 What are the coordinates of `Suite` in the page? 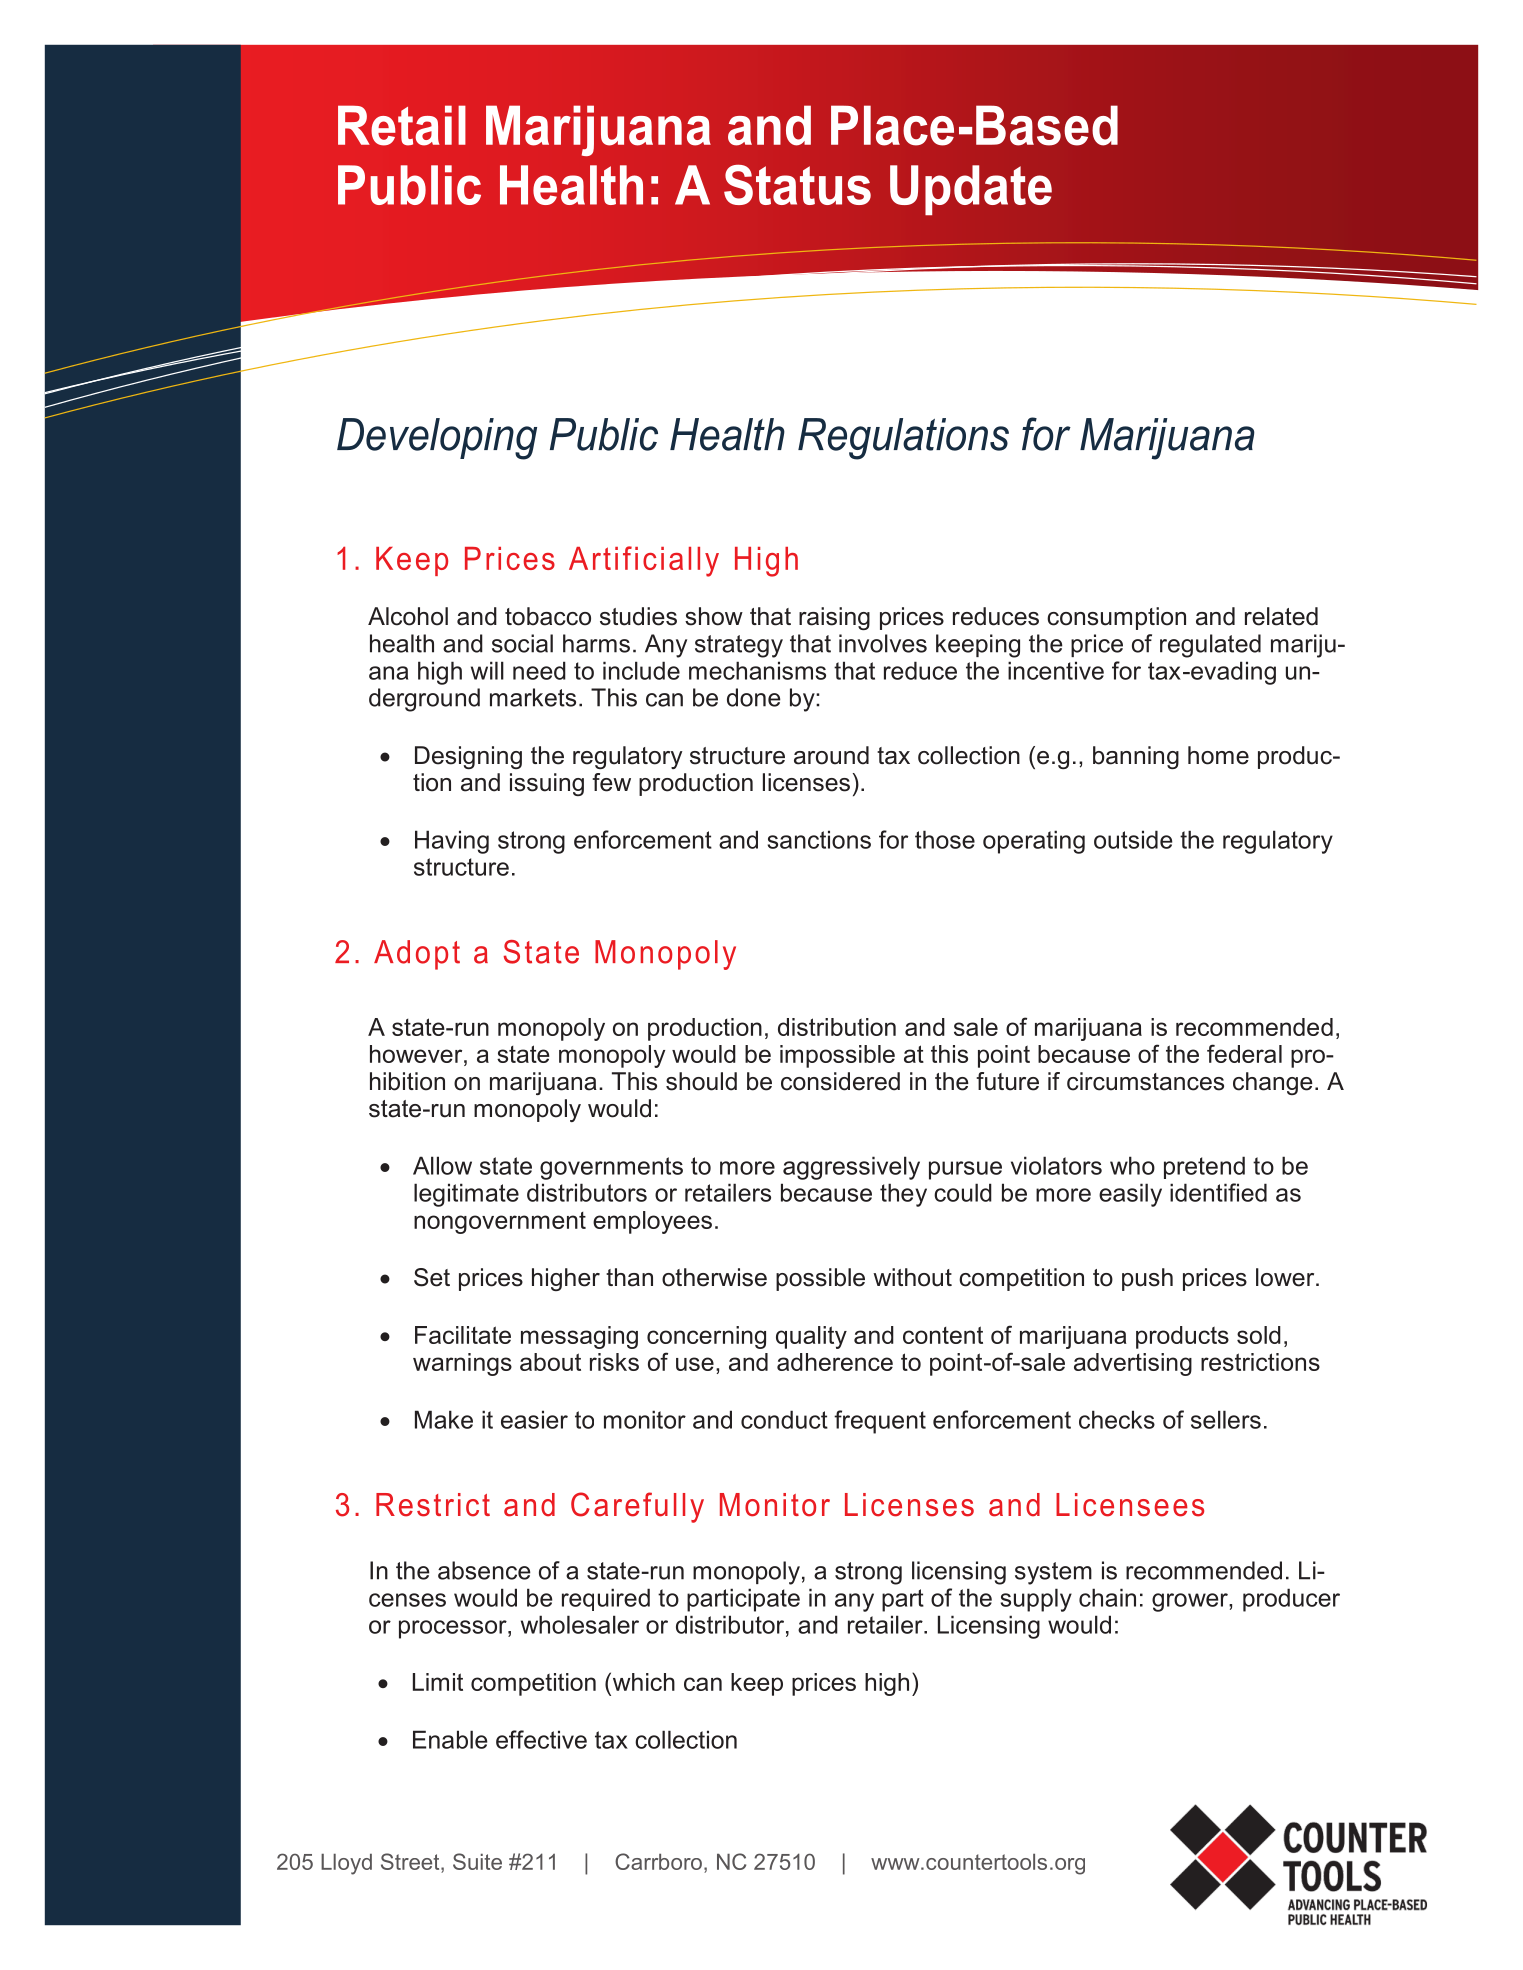 It's located at (477, 1861).
